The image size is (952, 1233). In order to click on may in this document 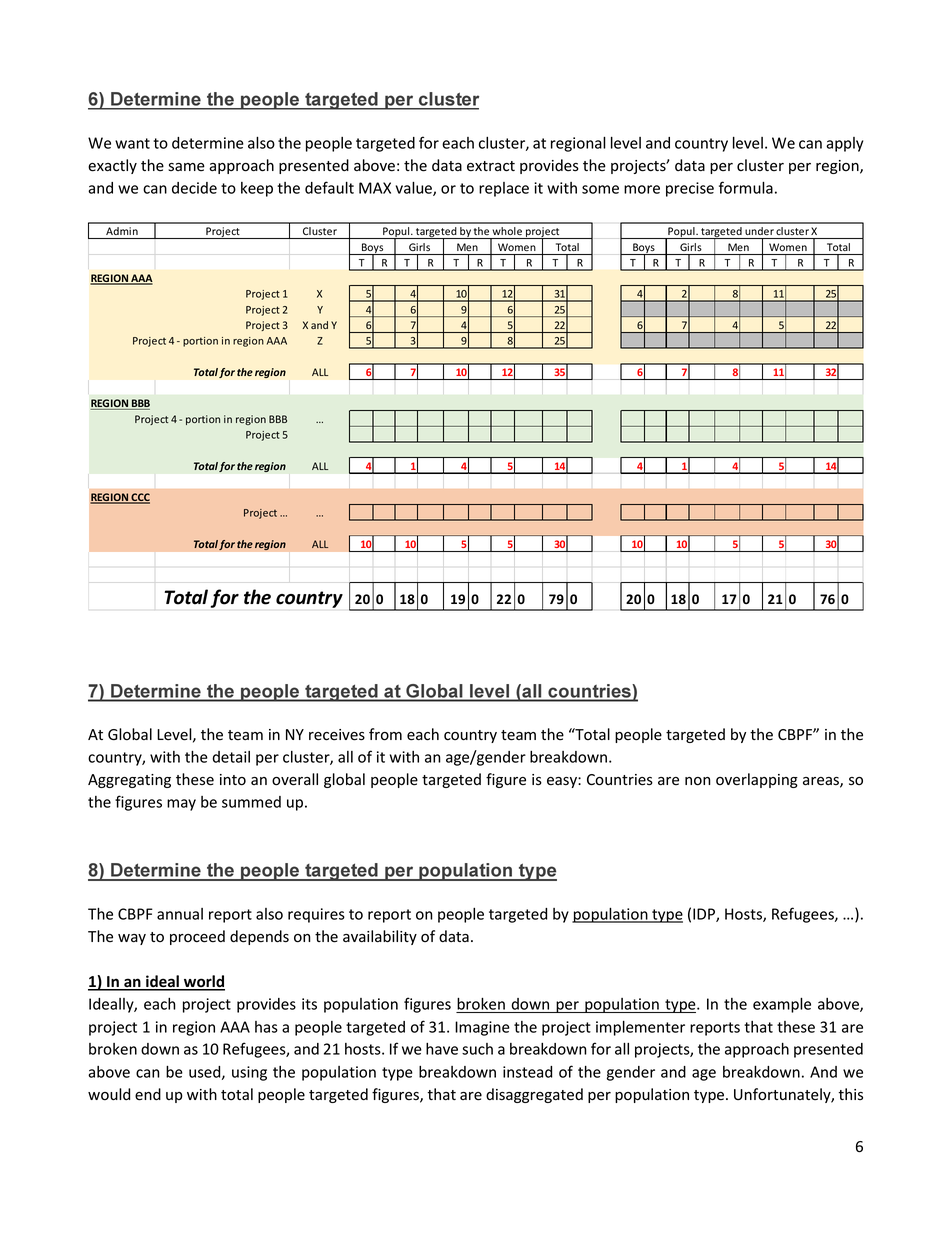, I will do `click(181, 805)`.
